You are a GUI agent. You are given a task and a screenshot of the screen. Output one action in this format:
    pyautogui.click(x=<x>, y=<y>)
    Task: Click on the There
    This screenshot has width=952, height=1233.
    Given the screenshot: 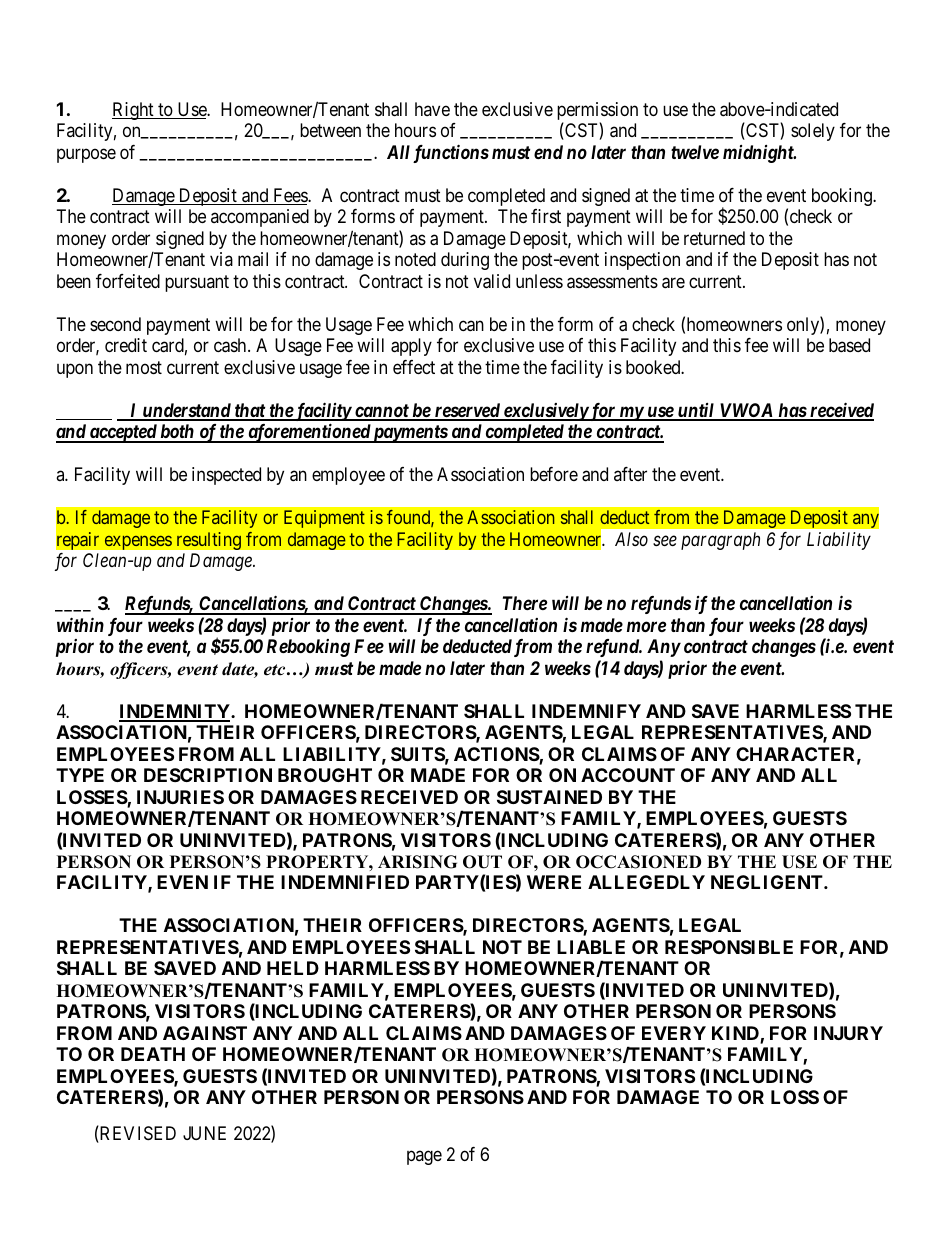 What is the action you would take?
    pyautogui.click(x=525, y=603)
